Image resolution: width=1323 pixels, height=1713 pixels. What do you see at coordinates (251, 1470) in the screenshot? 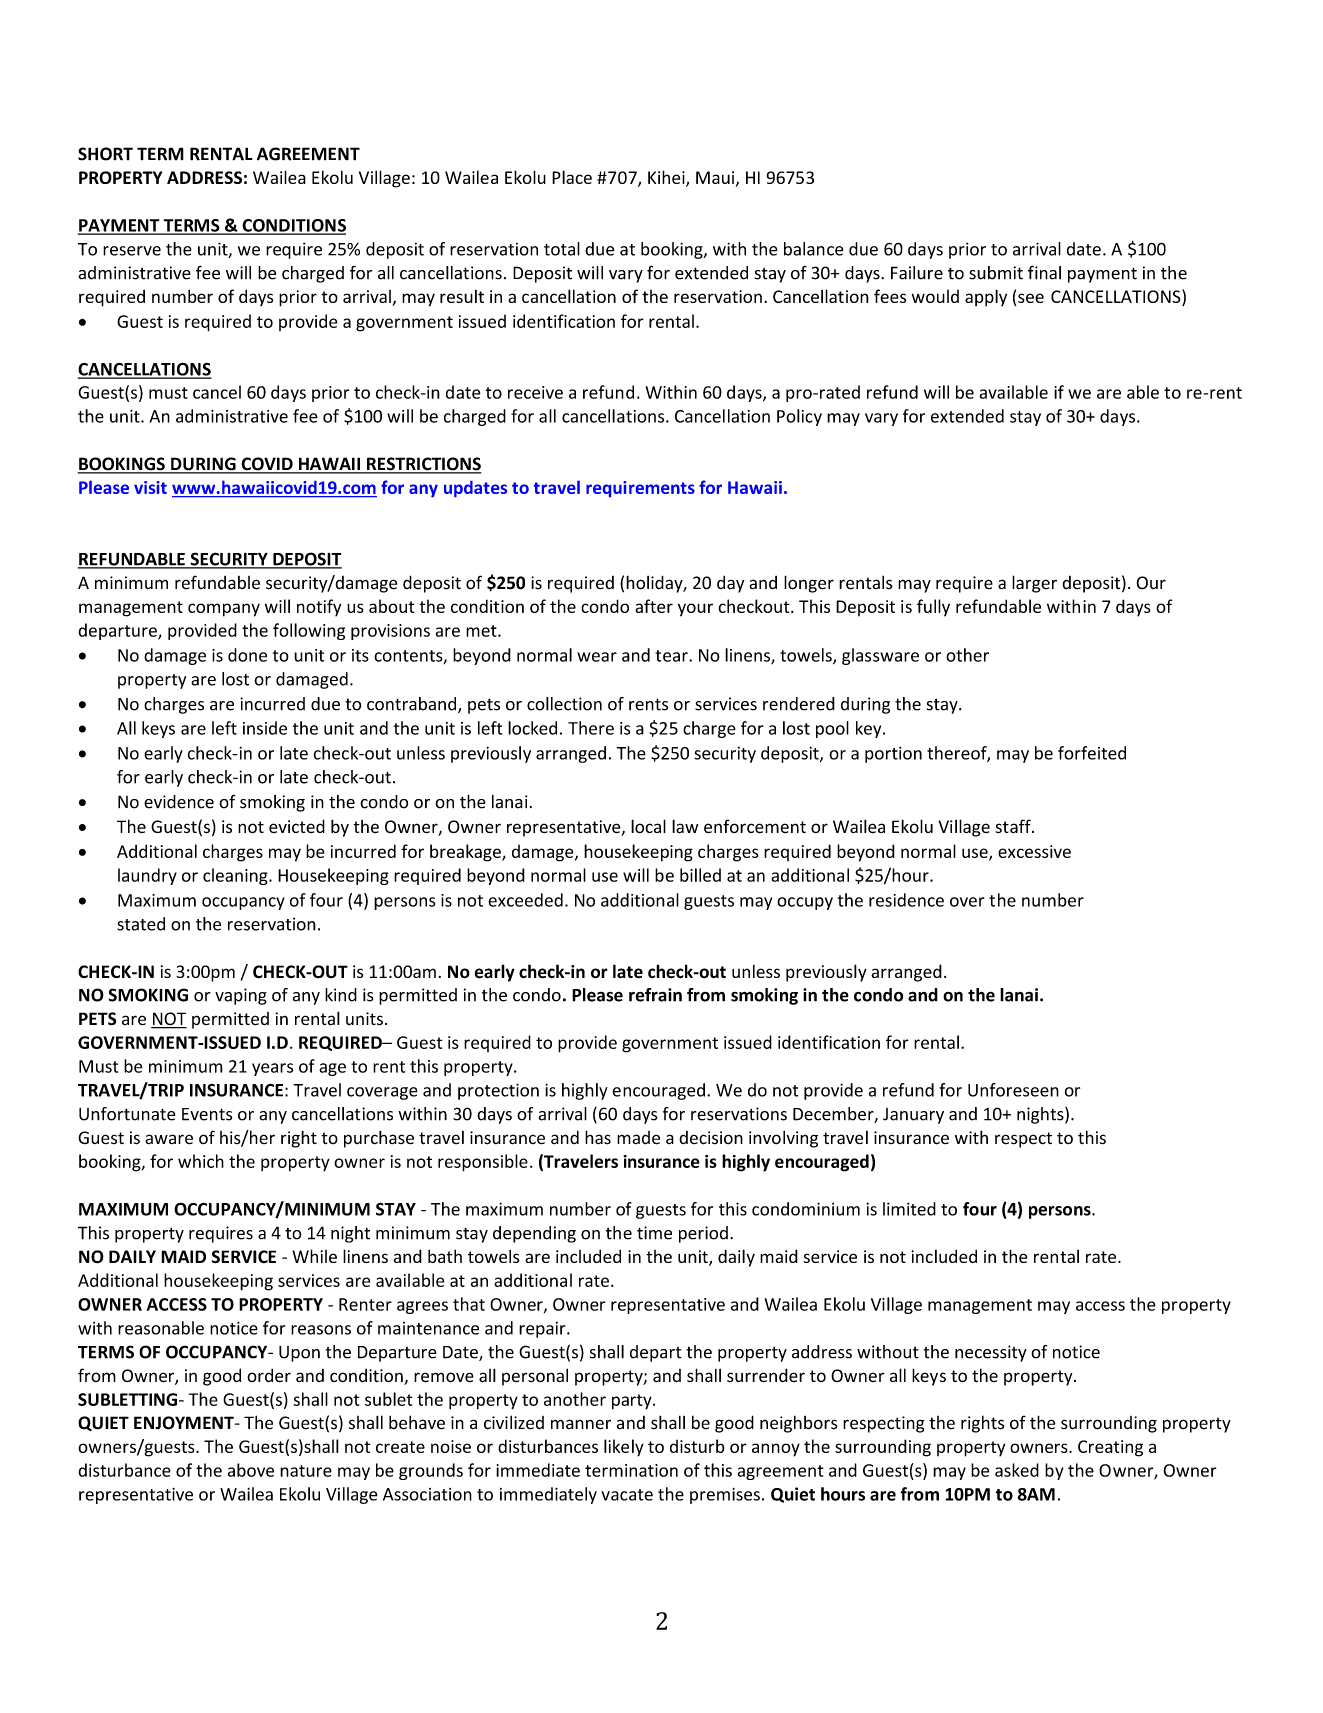
I see `above` at bounding box center [251, 1470].
